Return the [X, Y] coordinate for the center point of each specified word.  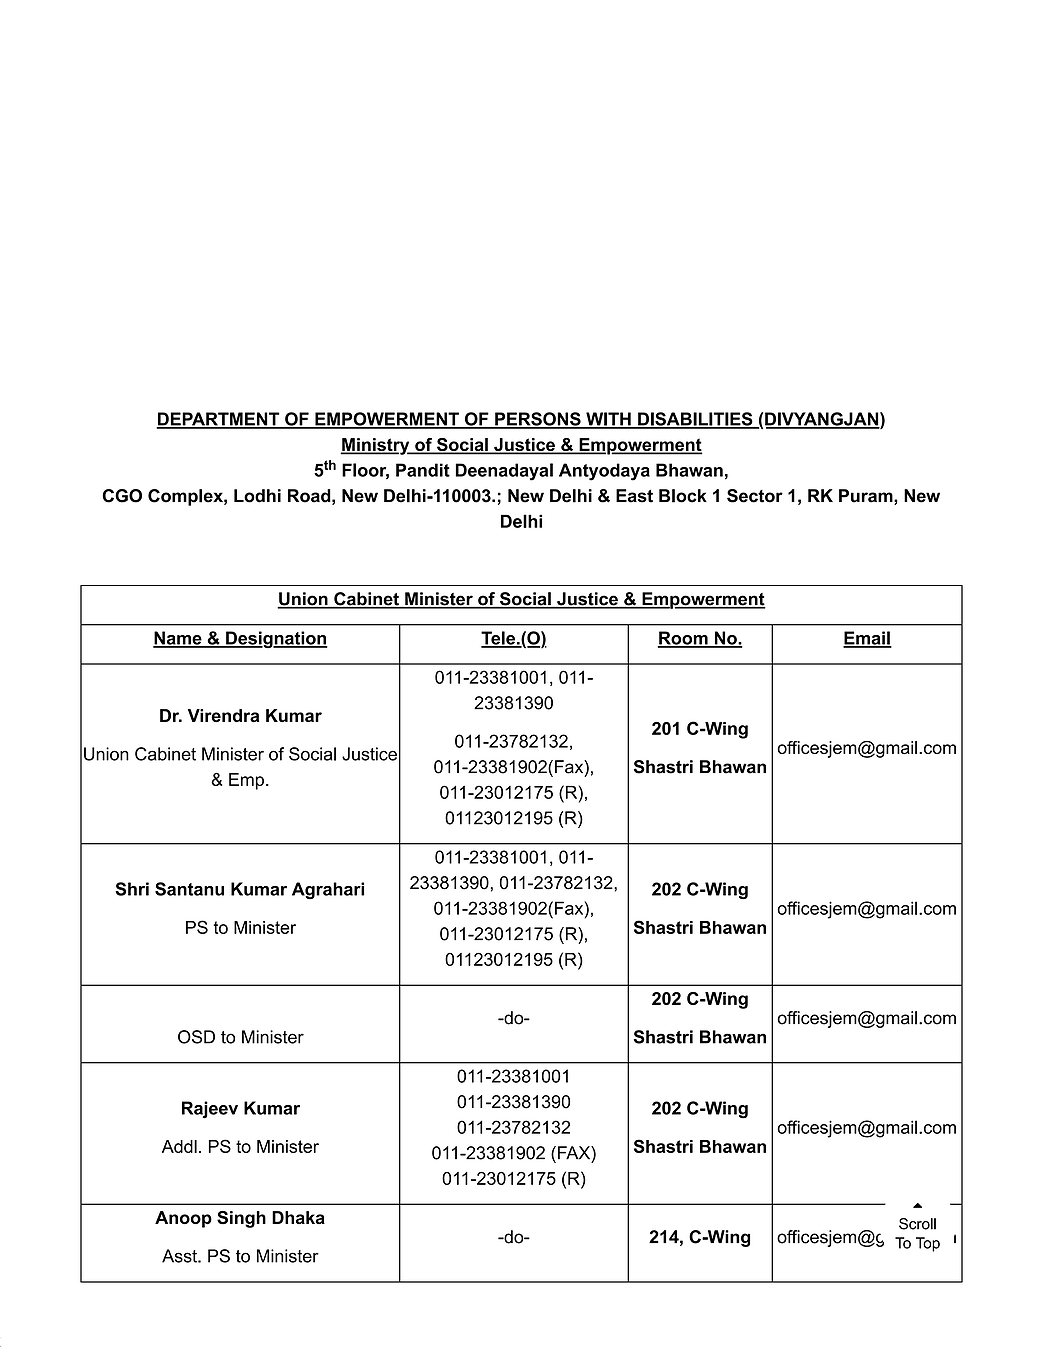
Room [684, 639]
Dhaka [298, 1217]
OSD [196, 1037]
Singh [241, 1219]
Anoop [183, 1219]
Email [867, 639]
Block [683, 496]
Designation [276, 639]
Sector [755, 496]
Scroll [917, 1224]
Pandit [423, 470]
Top [928, 1244]
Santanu [189, 889]
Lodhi [257, 496]
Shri [132, 889]
